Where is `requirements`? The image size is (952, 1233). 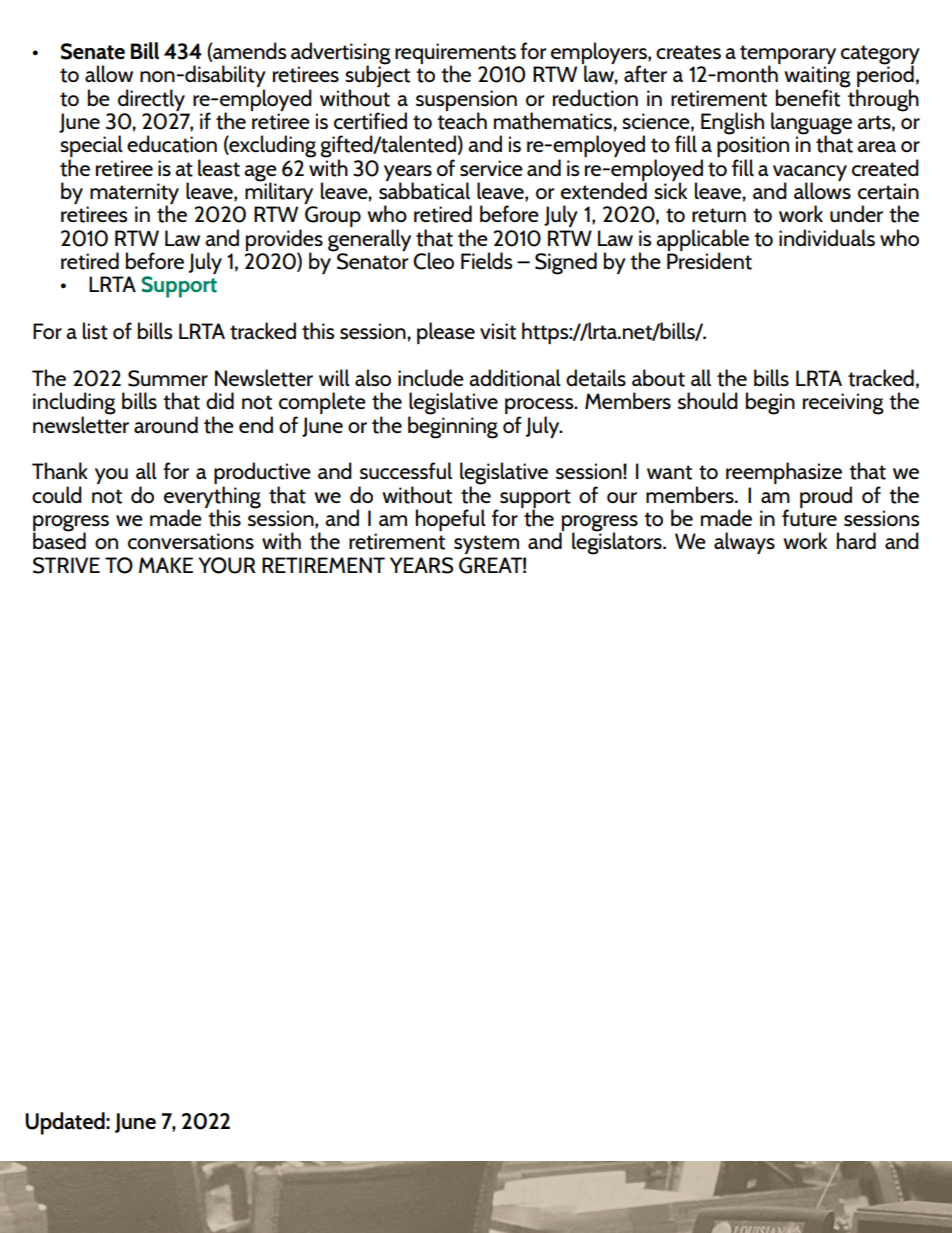 requirements is located at coordinates (457, 55).
